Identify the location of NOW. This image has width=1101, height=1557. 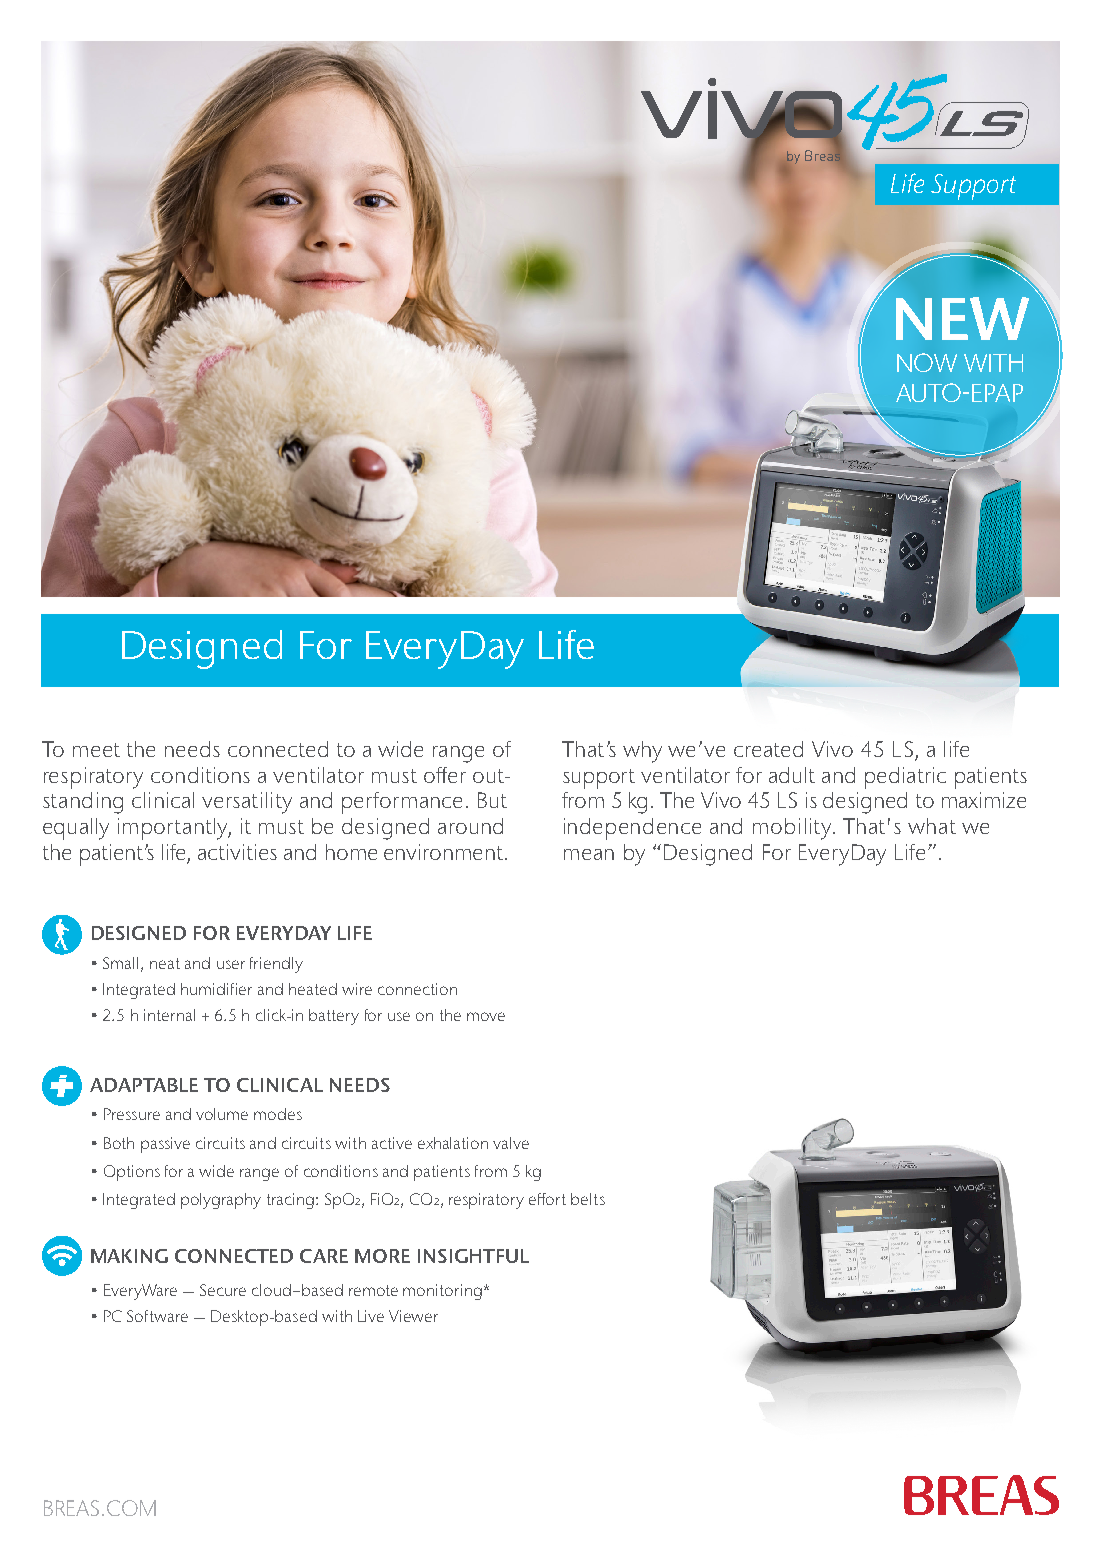
(927, 362).
